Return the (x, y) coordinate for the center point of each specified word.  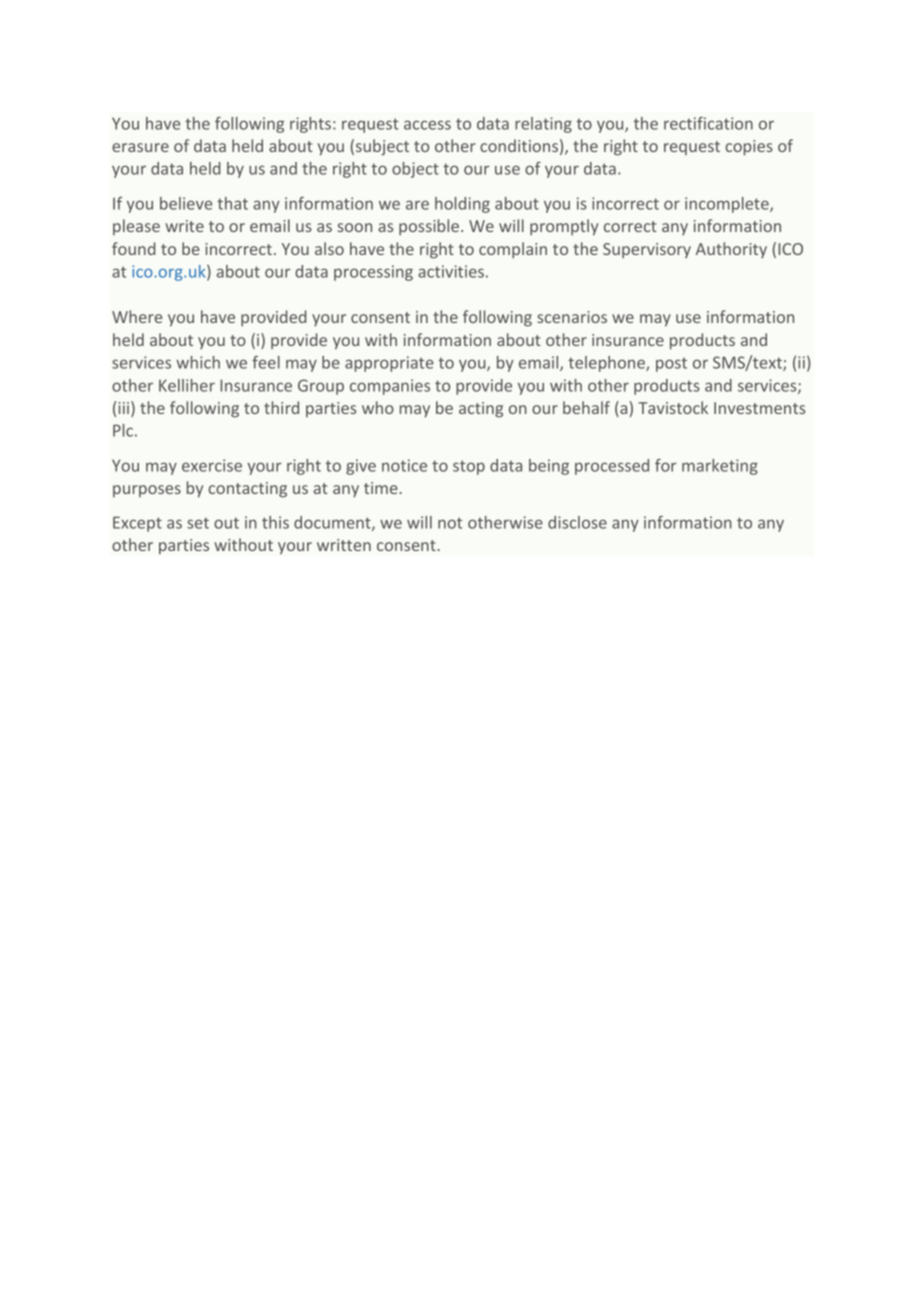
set (198, 523)
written (344, 545)
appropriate (389, 364)
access (427, 125)
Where (137, 316)
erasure (140, 147)
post (671, 364)
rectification (708, 123)
